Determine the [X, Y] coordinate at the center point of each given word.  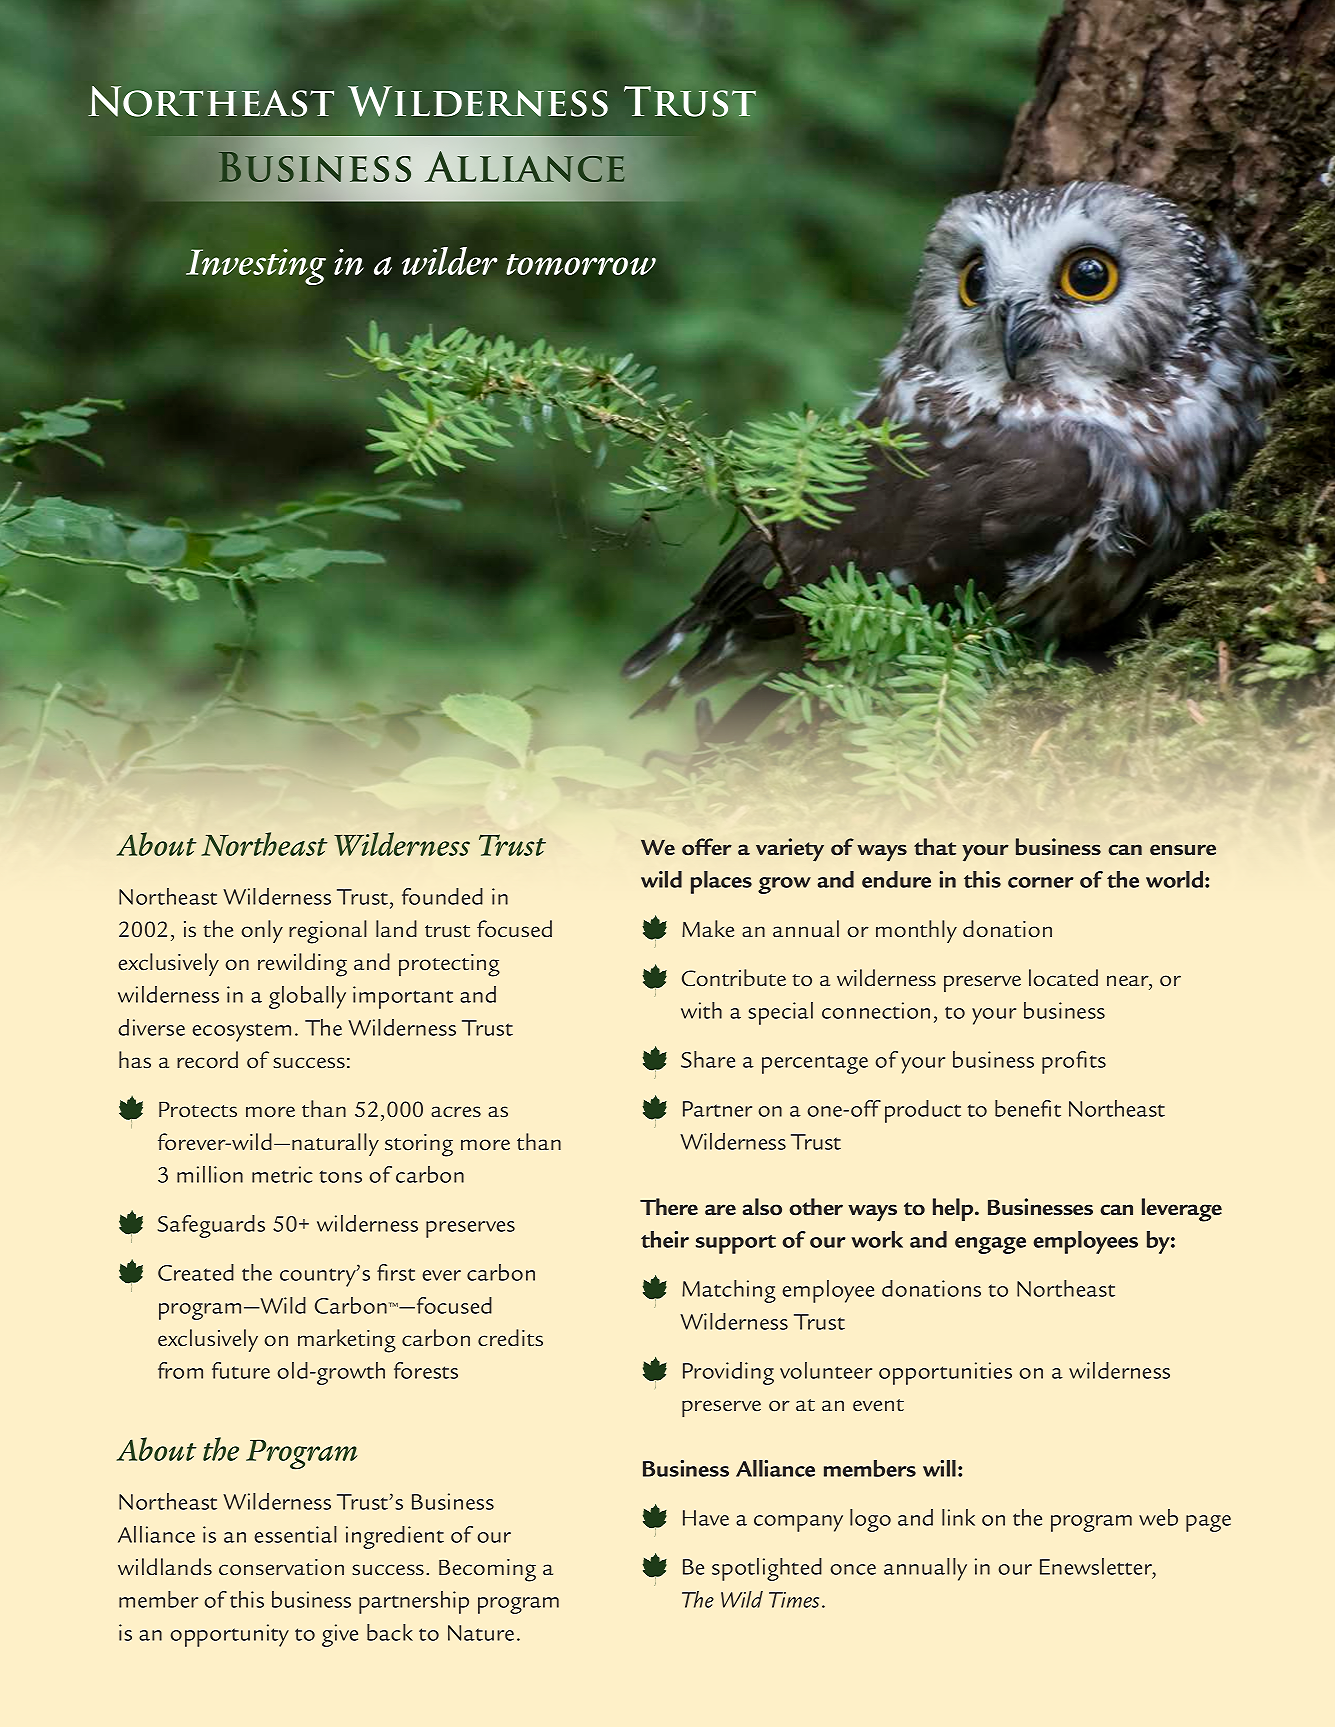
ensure [1183, 850]
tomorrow [581, 264]
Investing [256, 267]
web [1158, 1517]
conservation [281, 1567]
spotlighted [767, 1569]
